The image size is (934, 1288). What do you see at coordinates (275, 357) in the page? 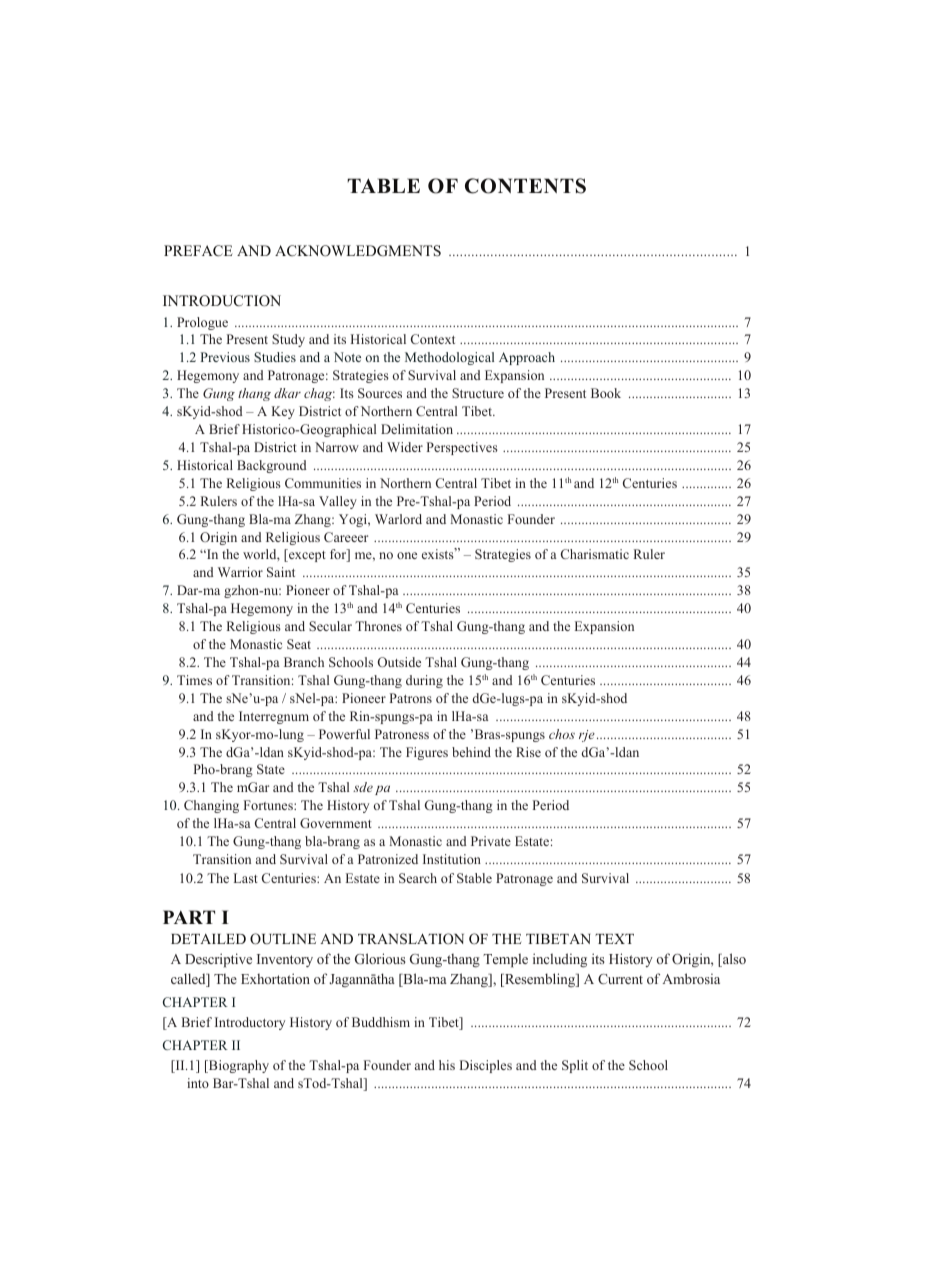
I see `Studies` at bounding box center [275, 357].
